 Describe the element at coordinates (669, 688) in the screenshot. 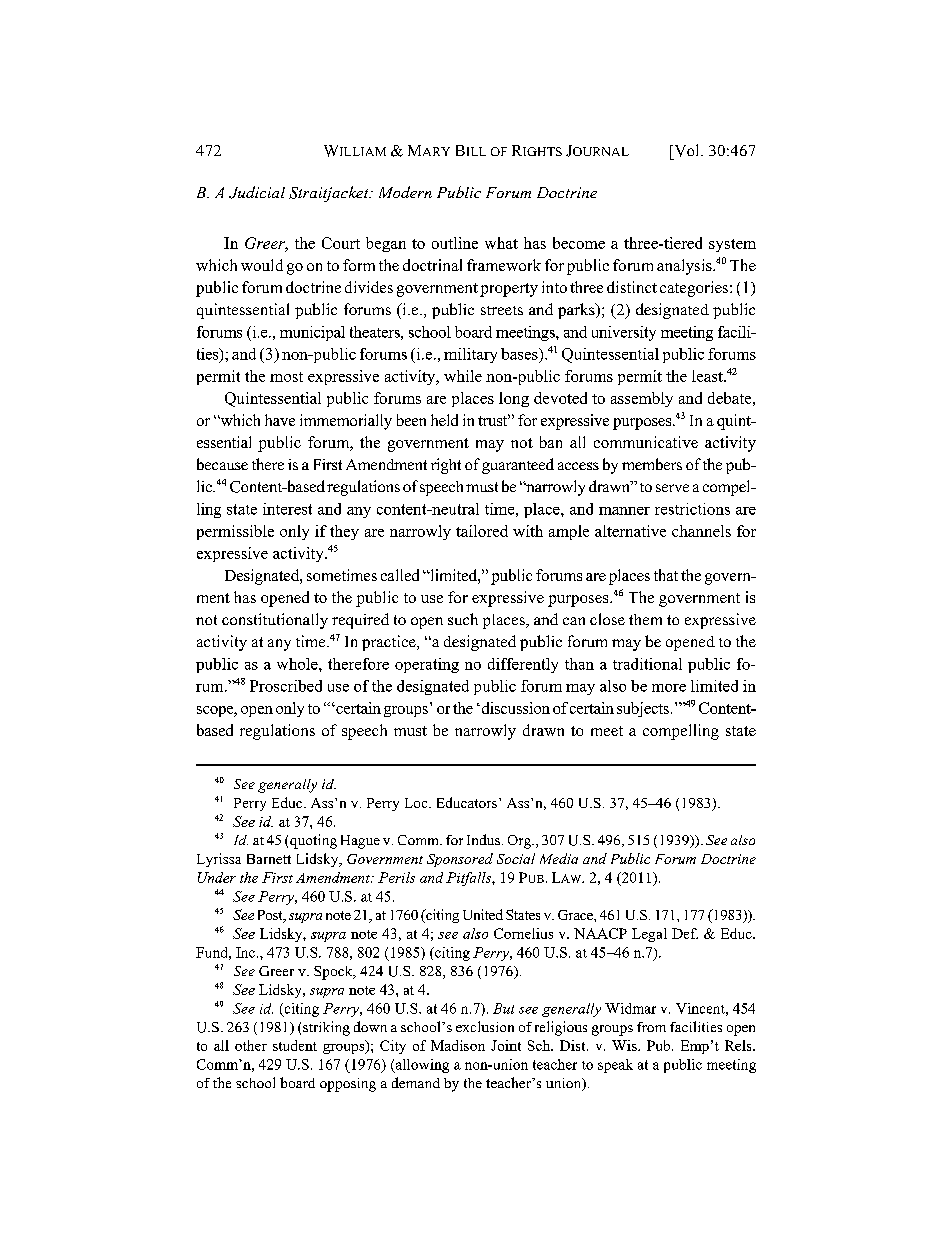

I see `more` at that location.
